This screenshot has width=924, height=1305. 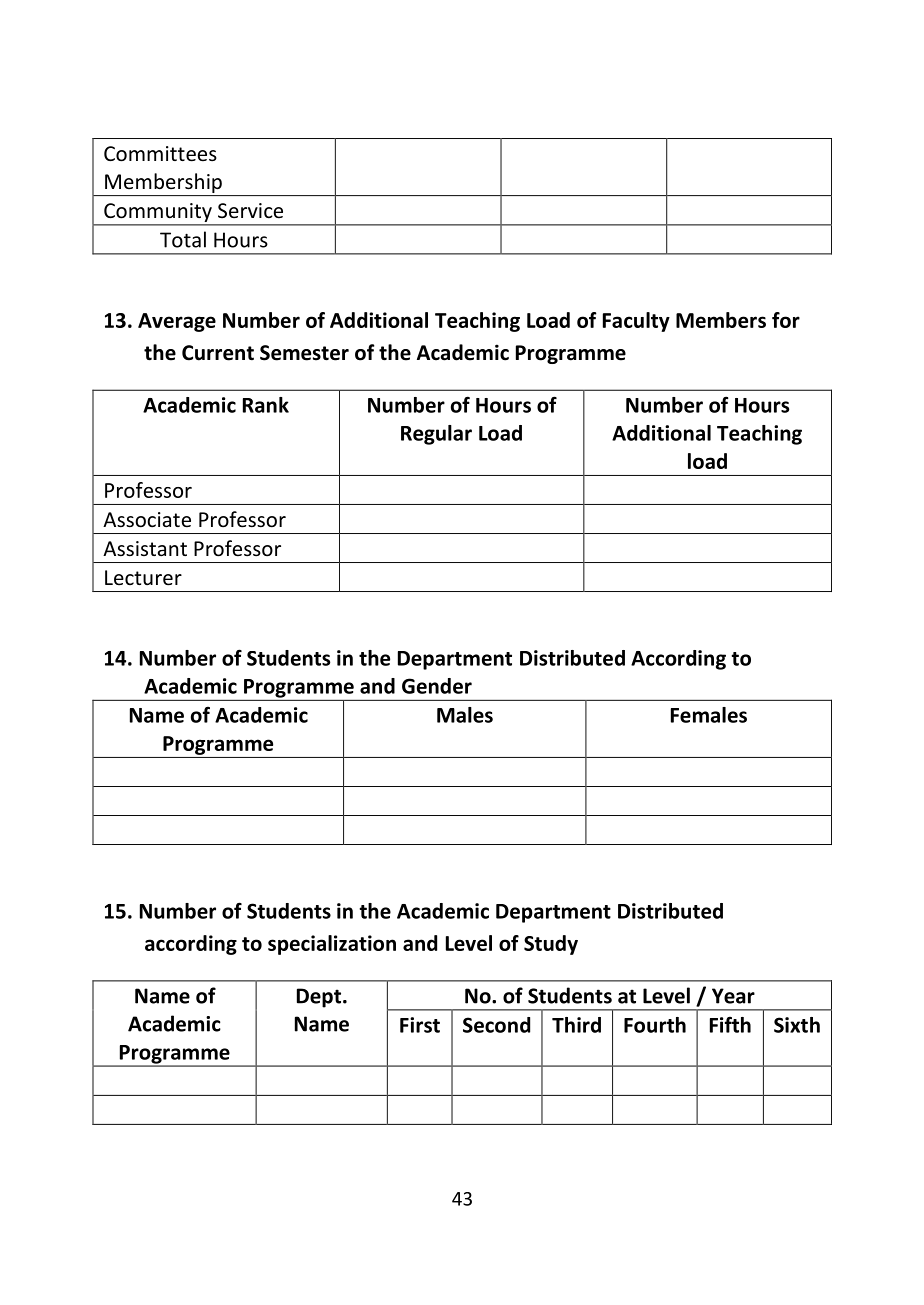 I want to click on Service, so click(x=250, y=210).
